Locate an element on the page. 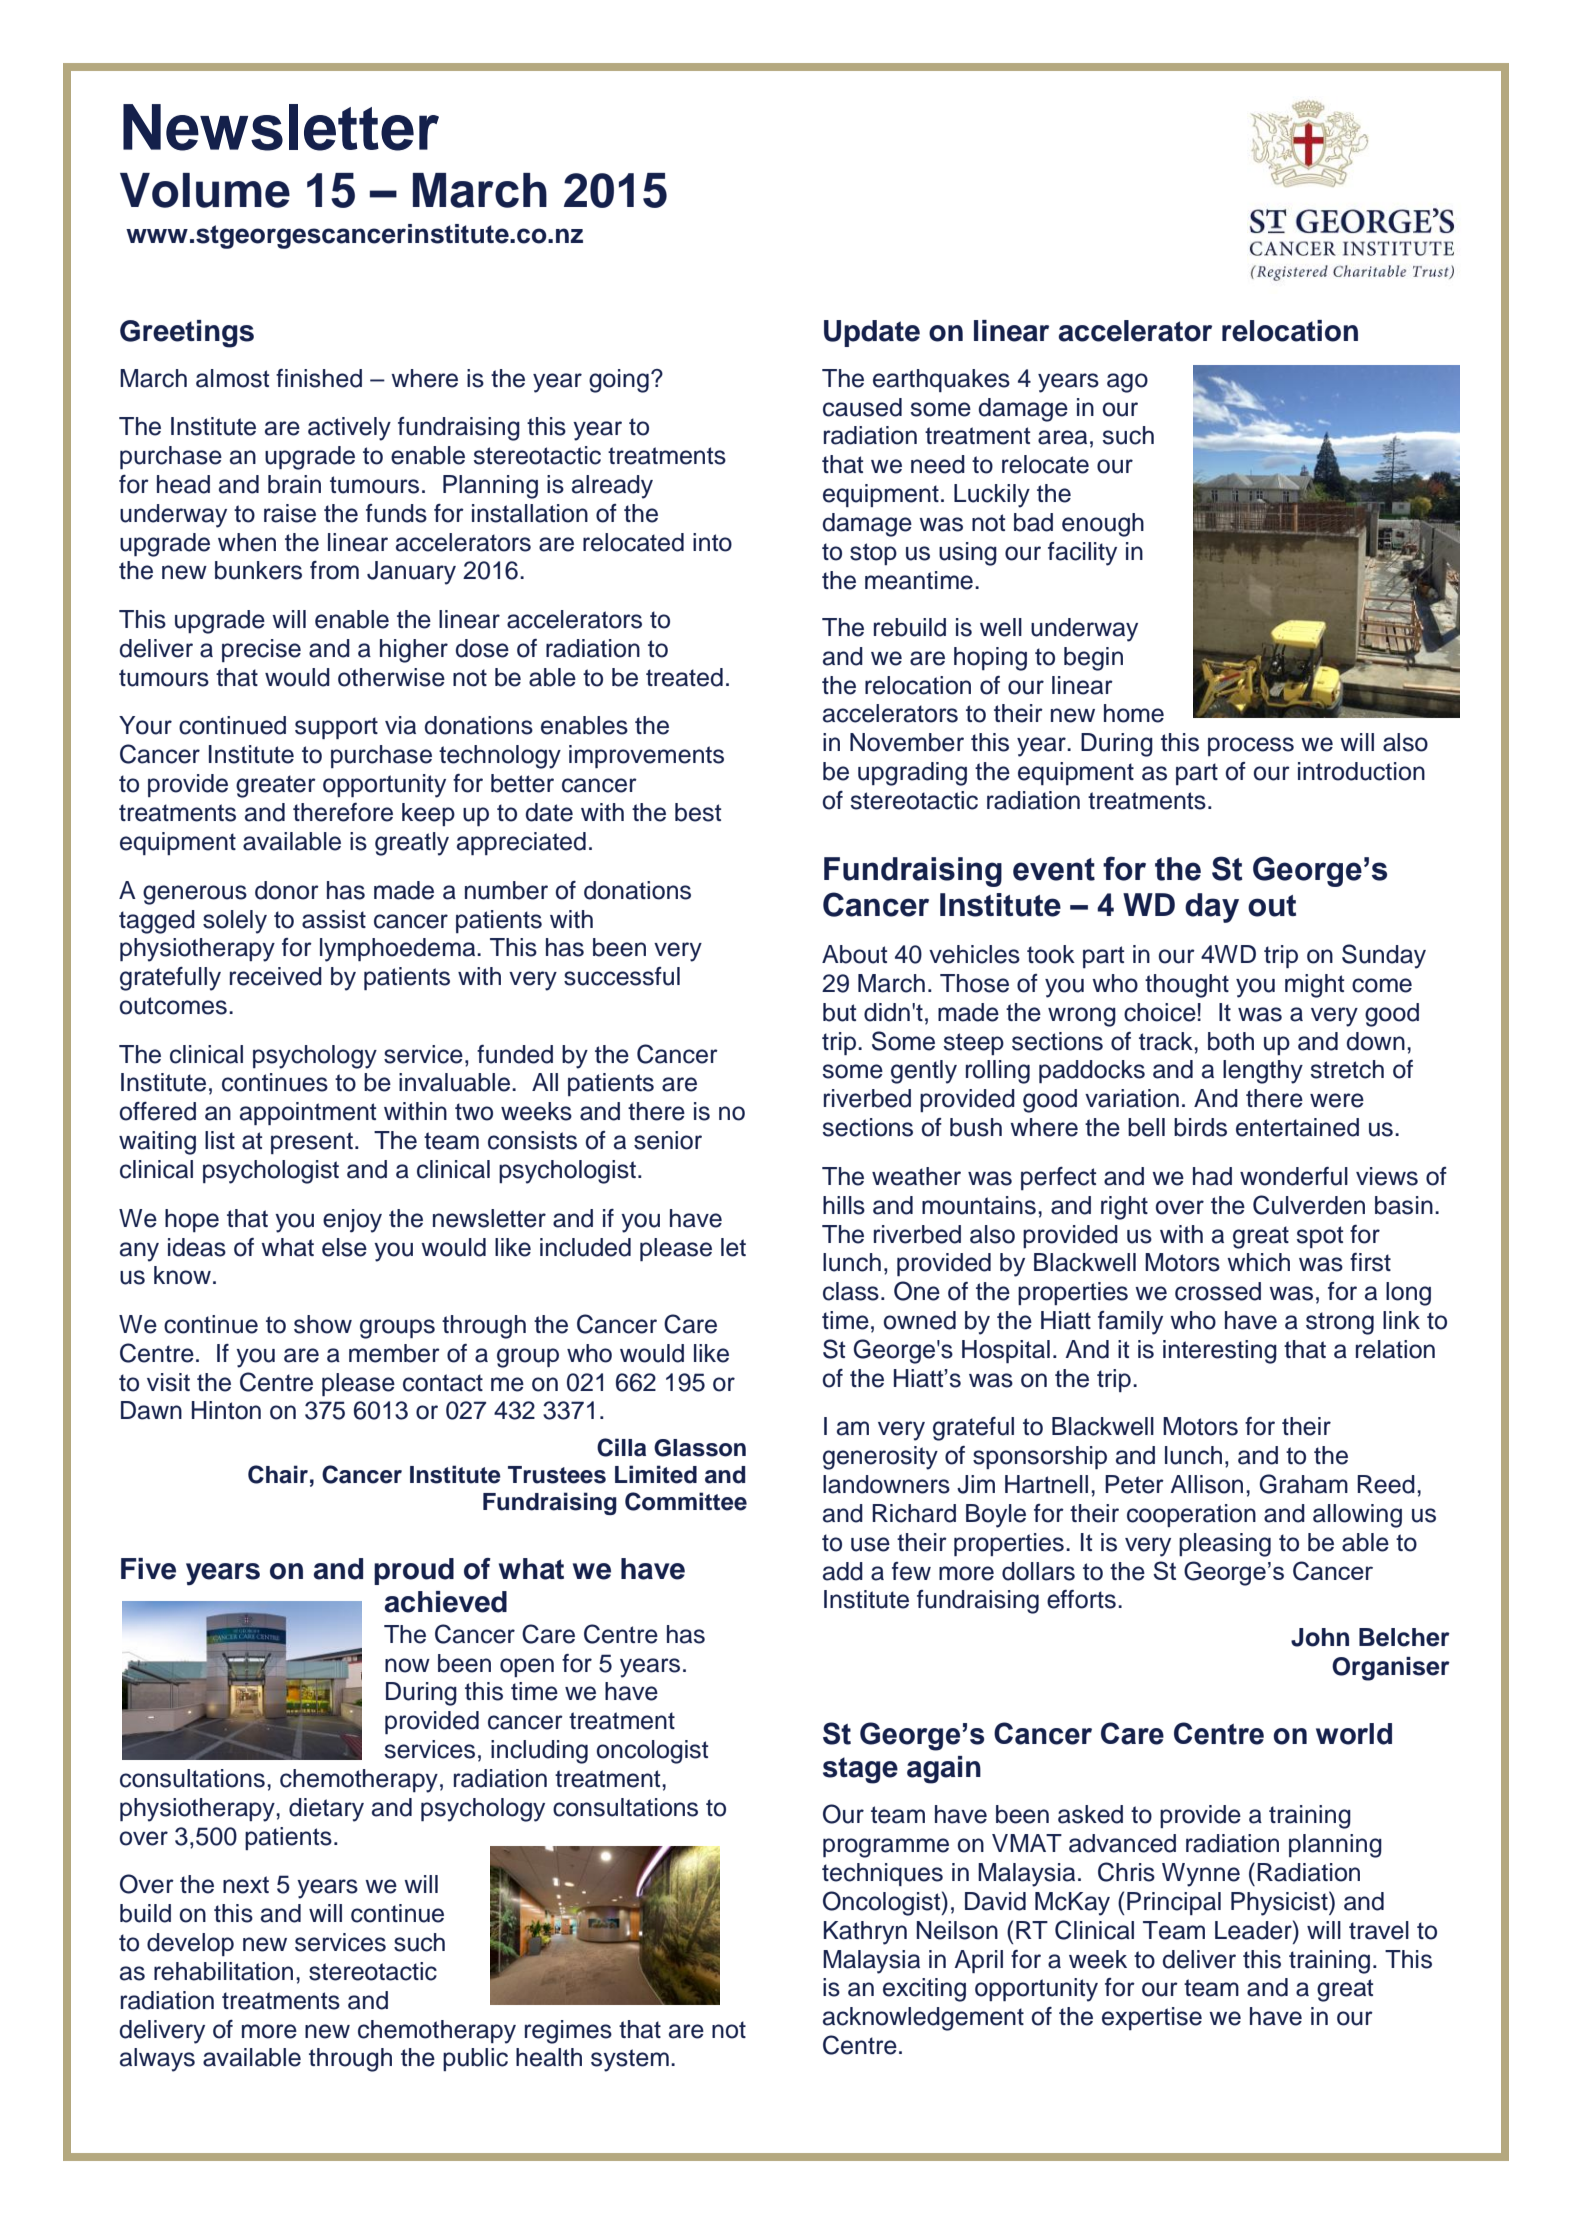 This page has height=2224, width=1572. donor is located at coordinates (287, 890).
